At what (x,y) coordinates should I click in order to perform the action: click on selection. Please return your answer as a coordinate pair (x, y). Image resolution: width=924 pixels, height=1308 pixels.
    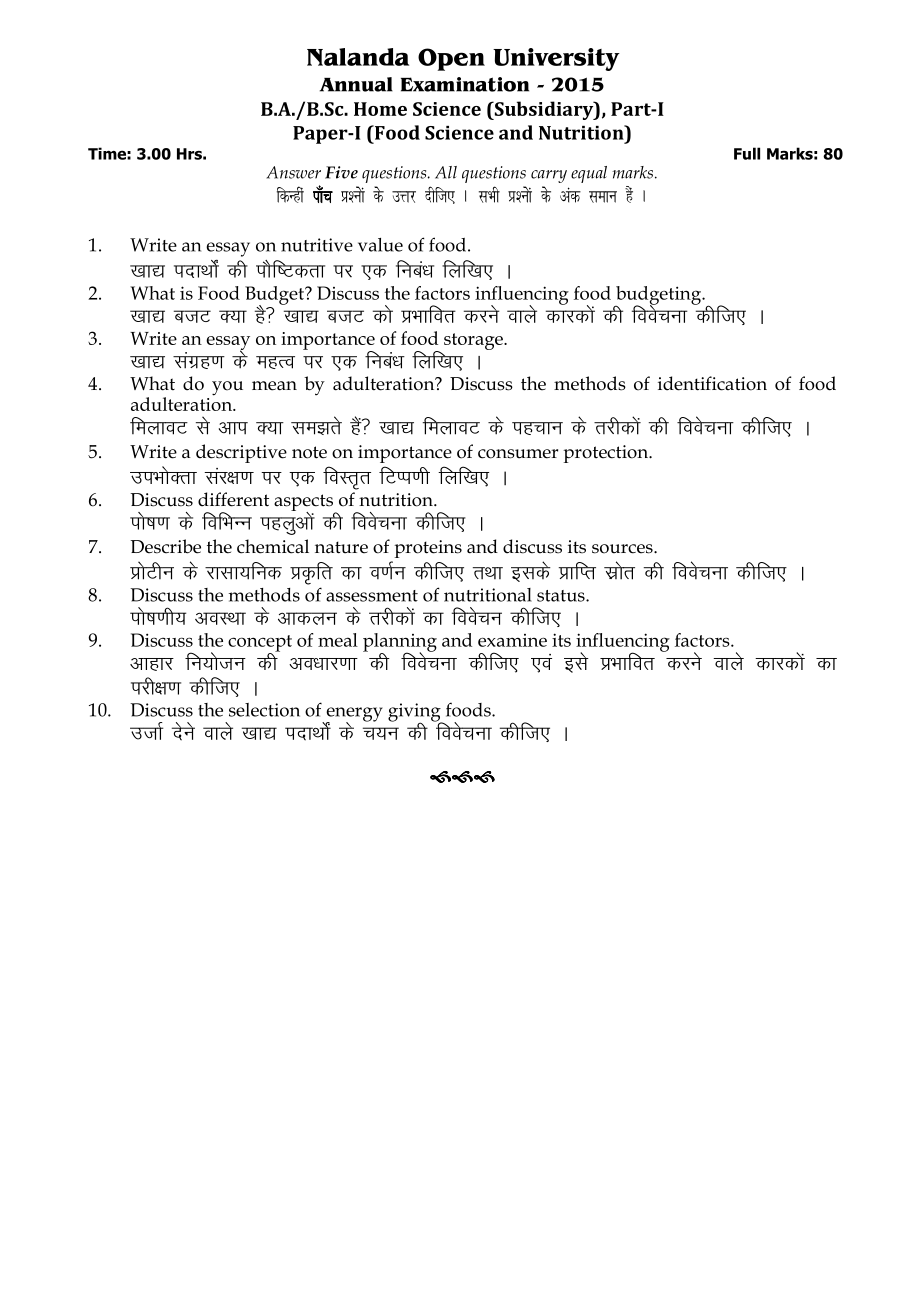
    Looking at the image, I should click on (264, 710).
